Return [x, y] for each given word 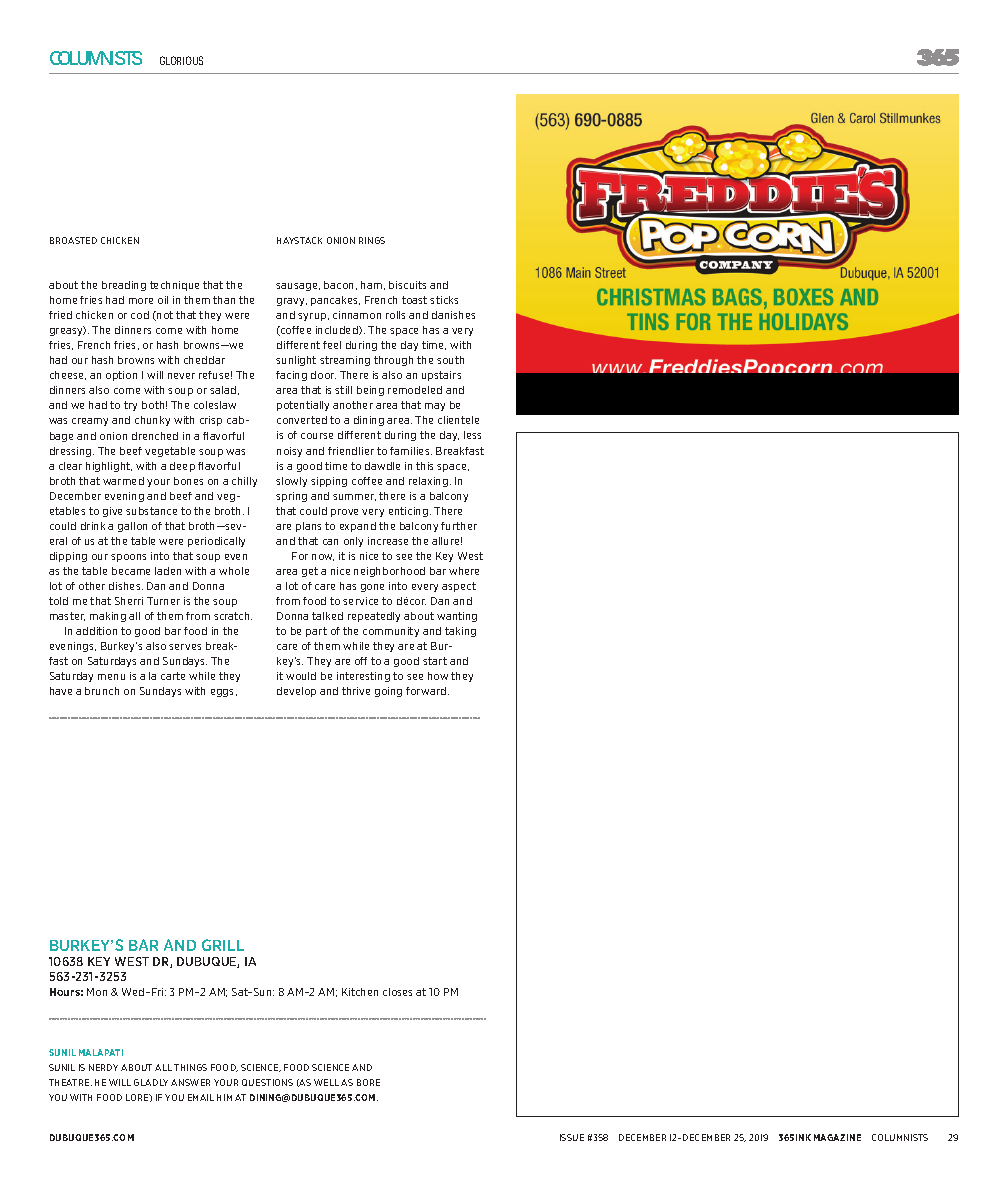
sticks [444, 300]
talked [327, 616]
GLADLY [151, 1082]
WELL [326, 1082]
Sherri [129, 601]
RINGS [372, 240]
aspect [459, 587]
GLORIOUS [181, 60]
